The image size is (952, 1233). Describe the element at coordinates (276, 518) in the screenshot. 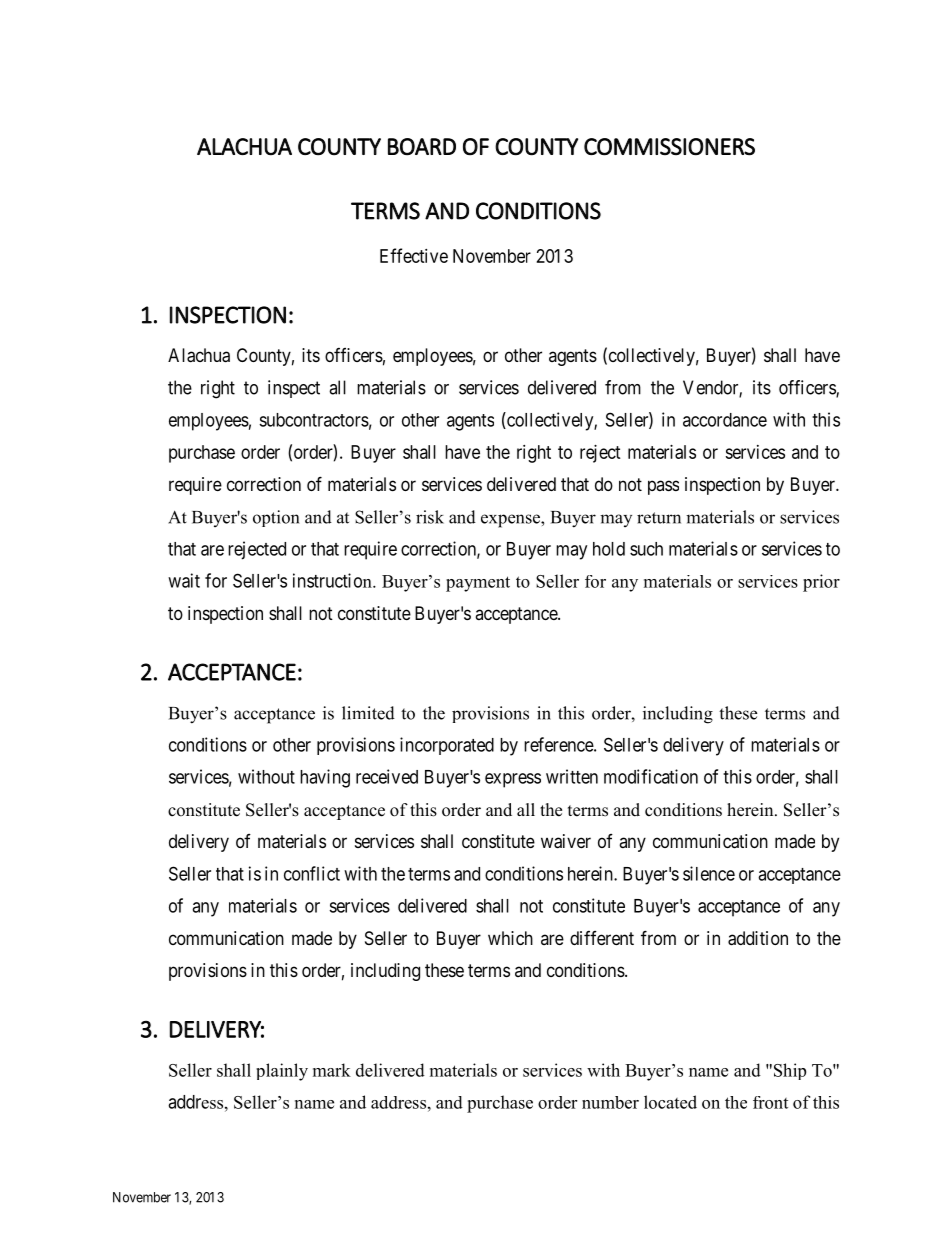

I see `option` at that location.
